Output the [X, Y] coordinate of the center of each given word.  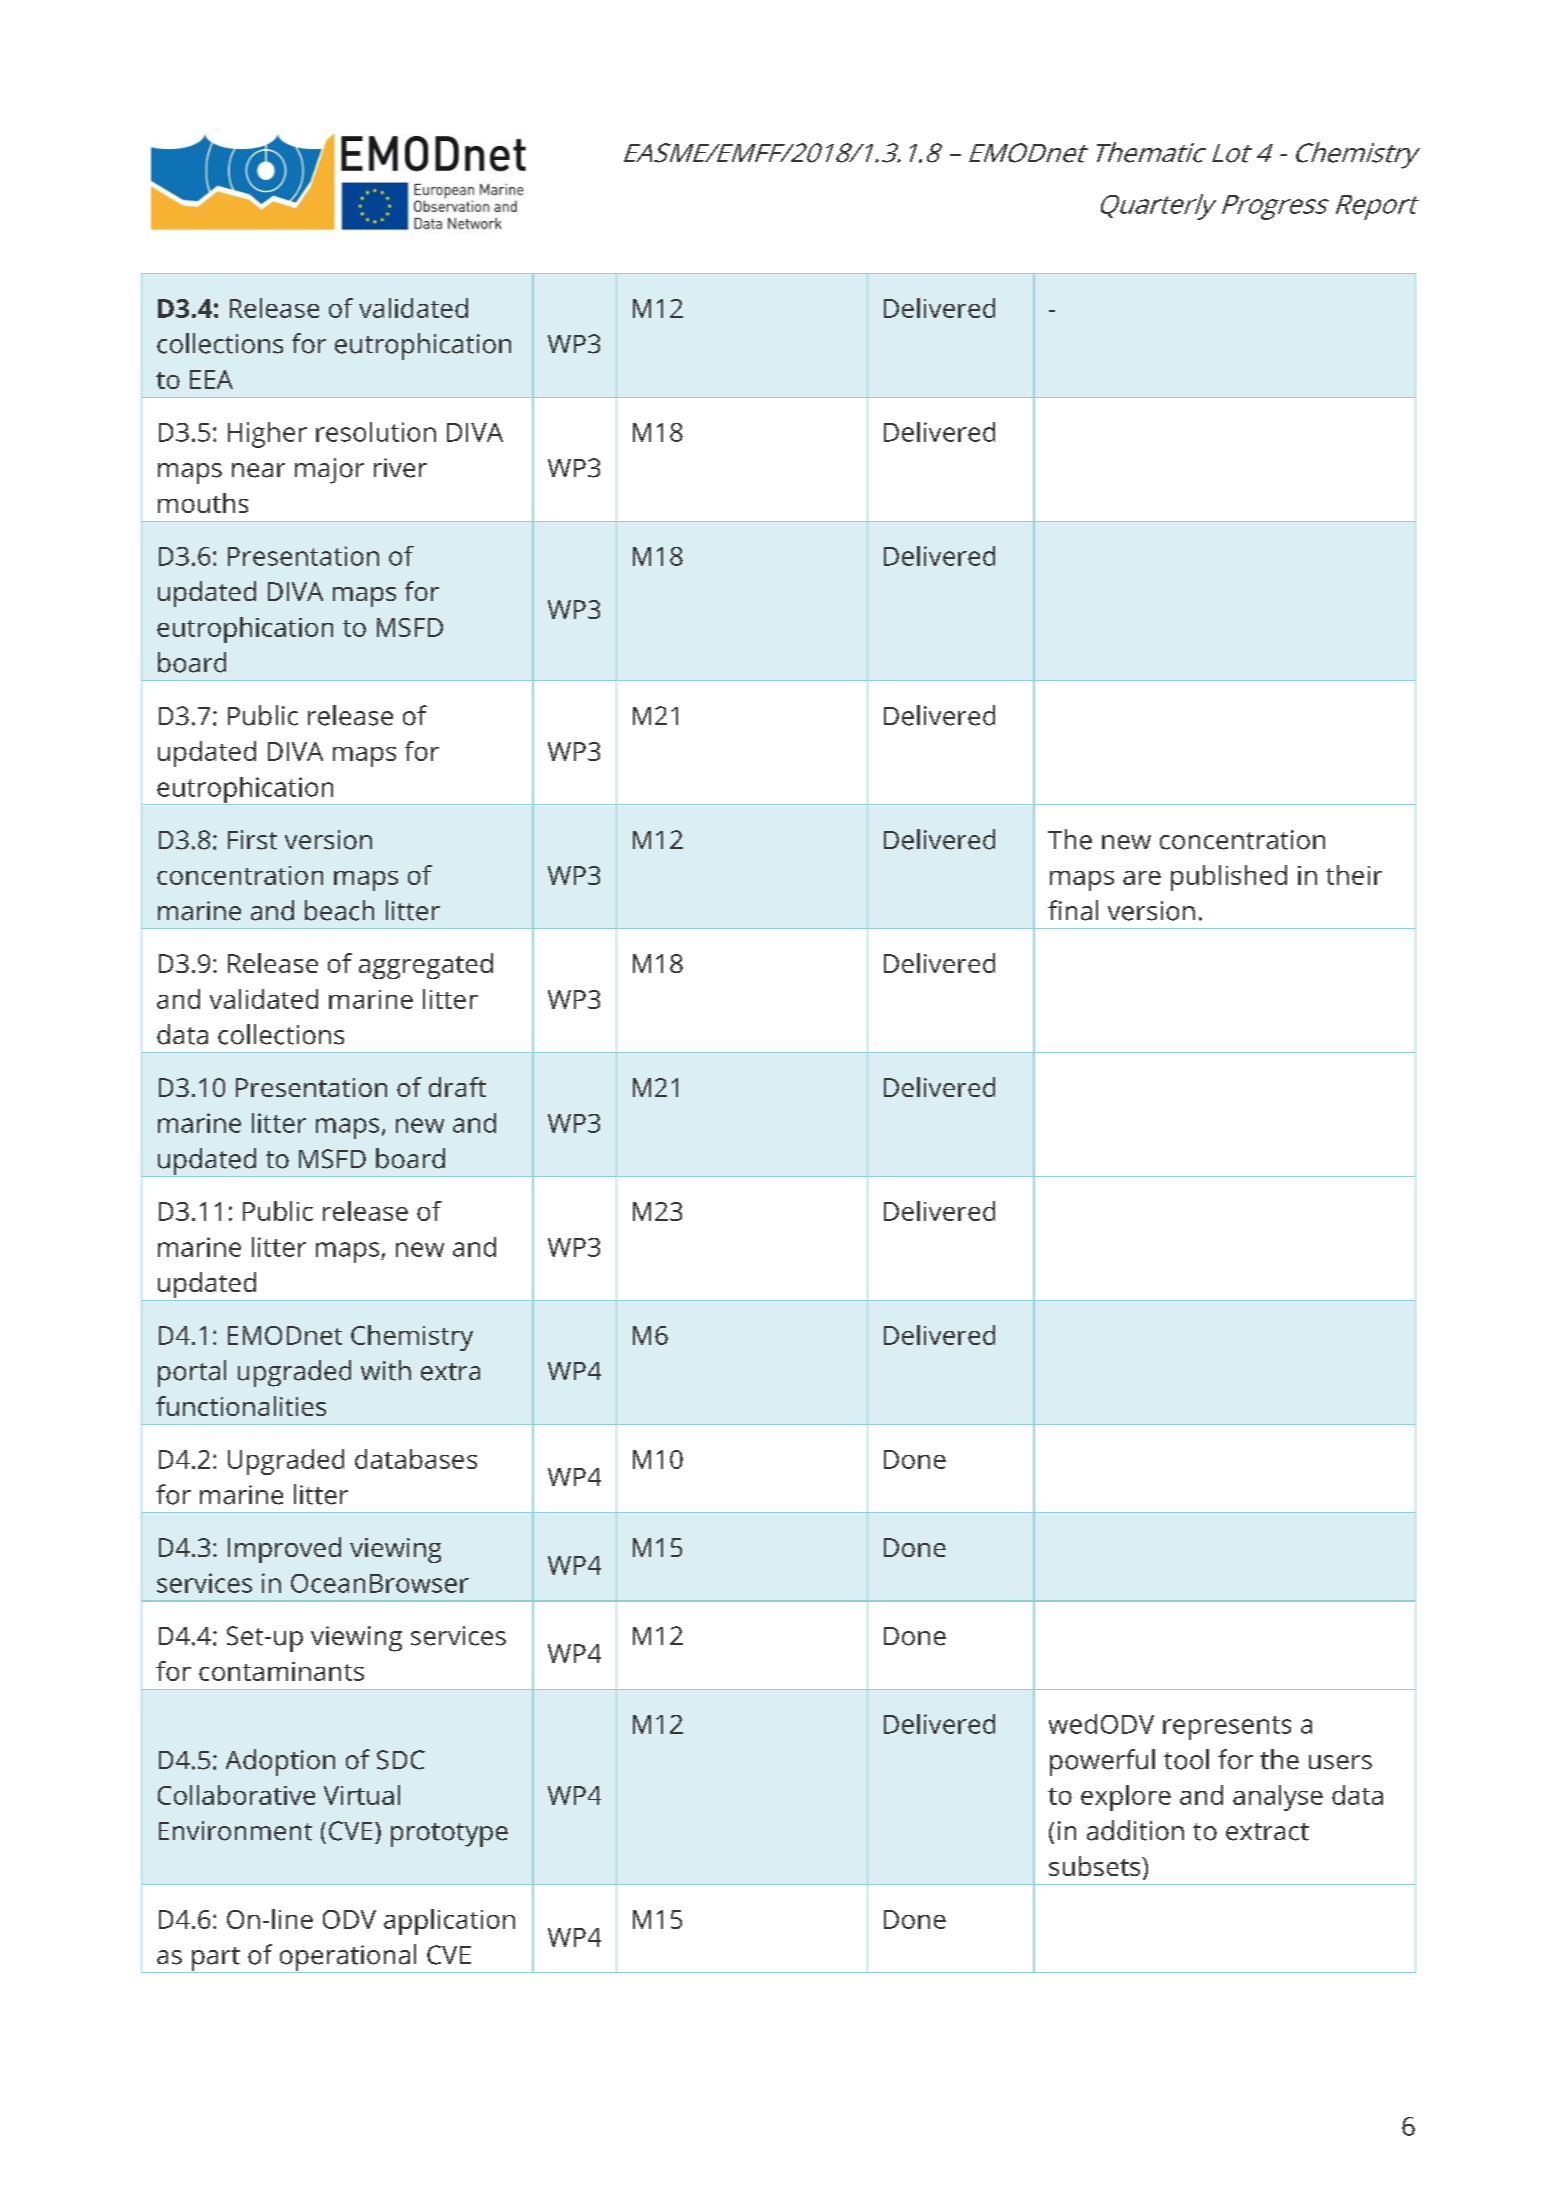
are [1142, 878]
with [386, 1370]
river [400, 468]
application [449, 1922]
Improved [284, 1550]
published [1229, 878]
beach [339, 910]
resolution [376, 432]
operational [348, 1958]
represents [1227, 1728]
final [1073, 910]
